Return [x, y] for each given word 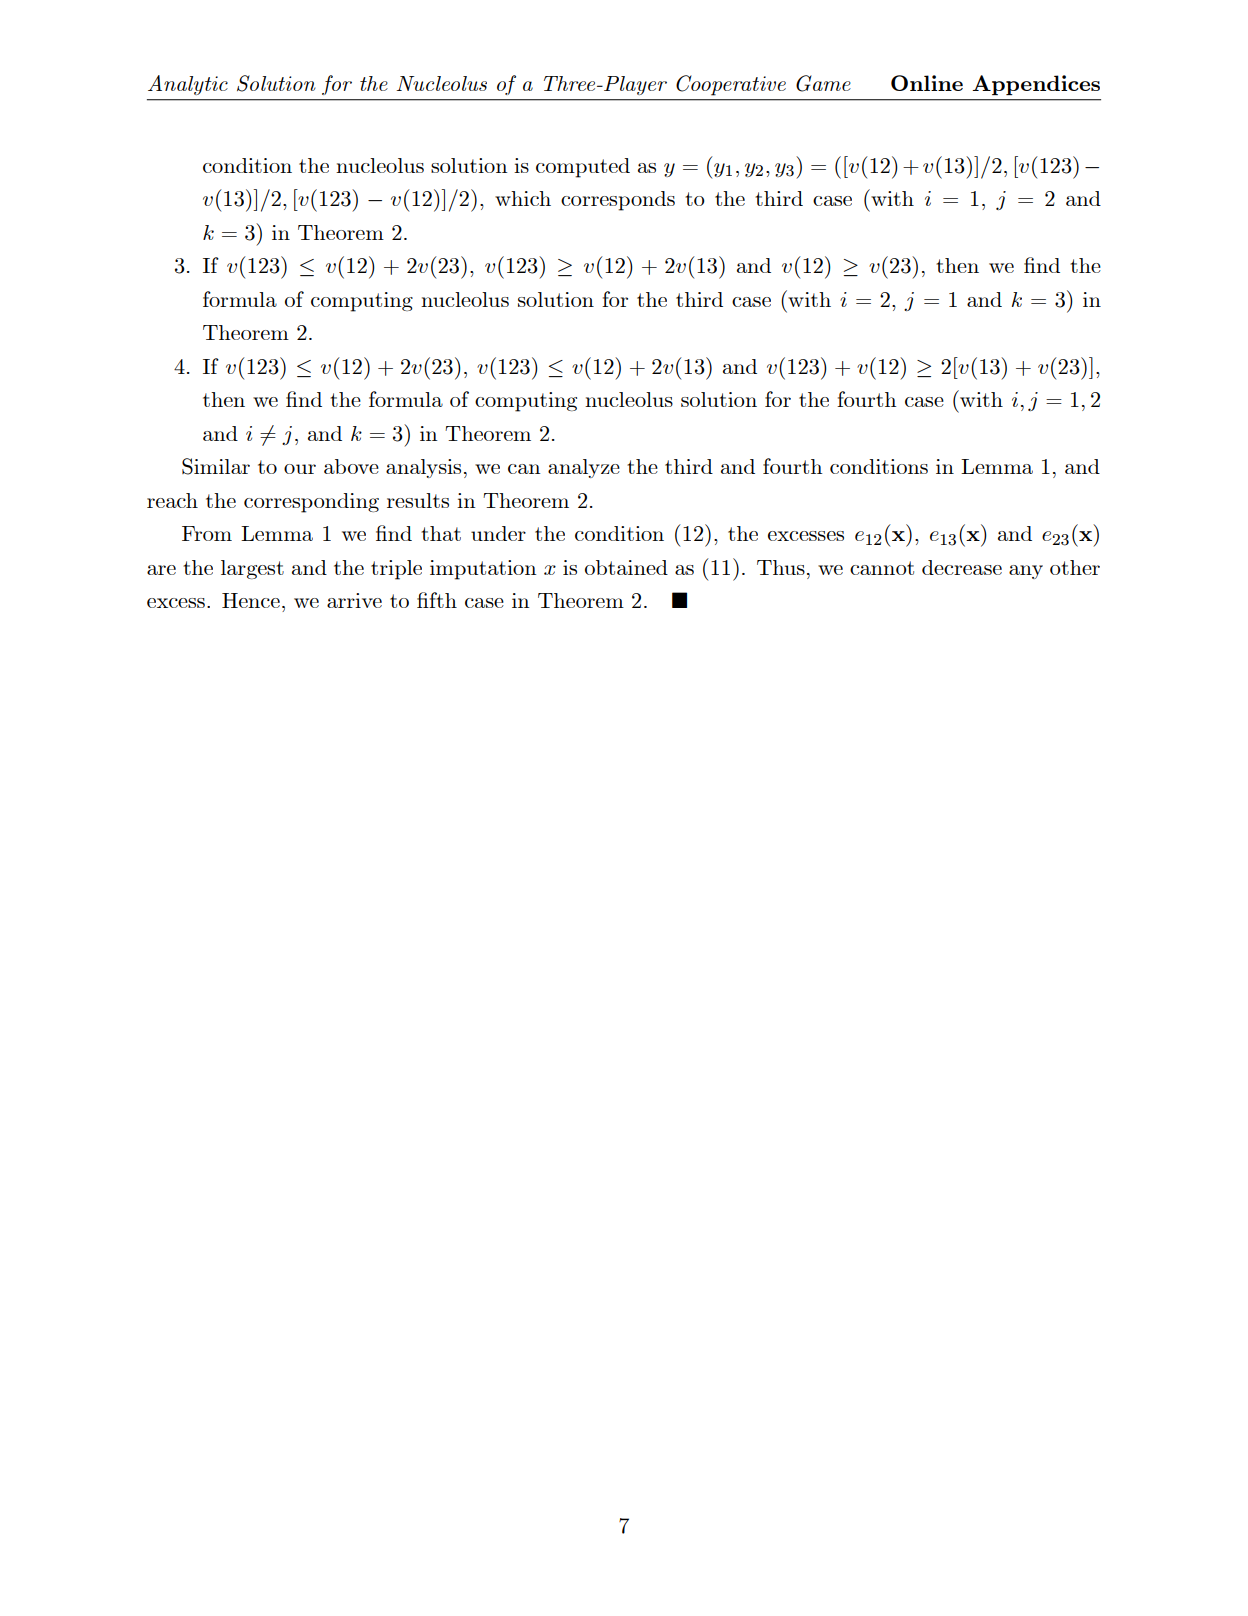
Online [927, 83]
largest [252, 569]
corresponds [618, 201]
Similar [216, 466]
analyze [584, 468]
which [523, 198]
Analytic [188, 85]
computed [583, 168]
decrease [962, 567]
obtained [626, 567]
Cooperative [731, 85]
